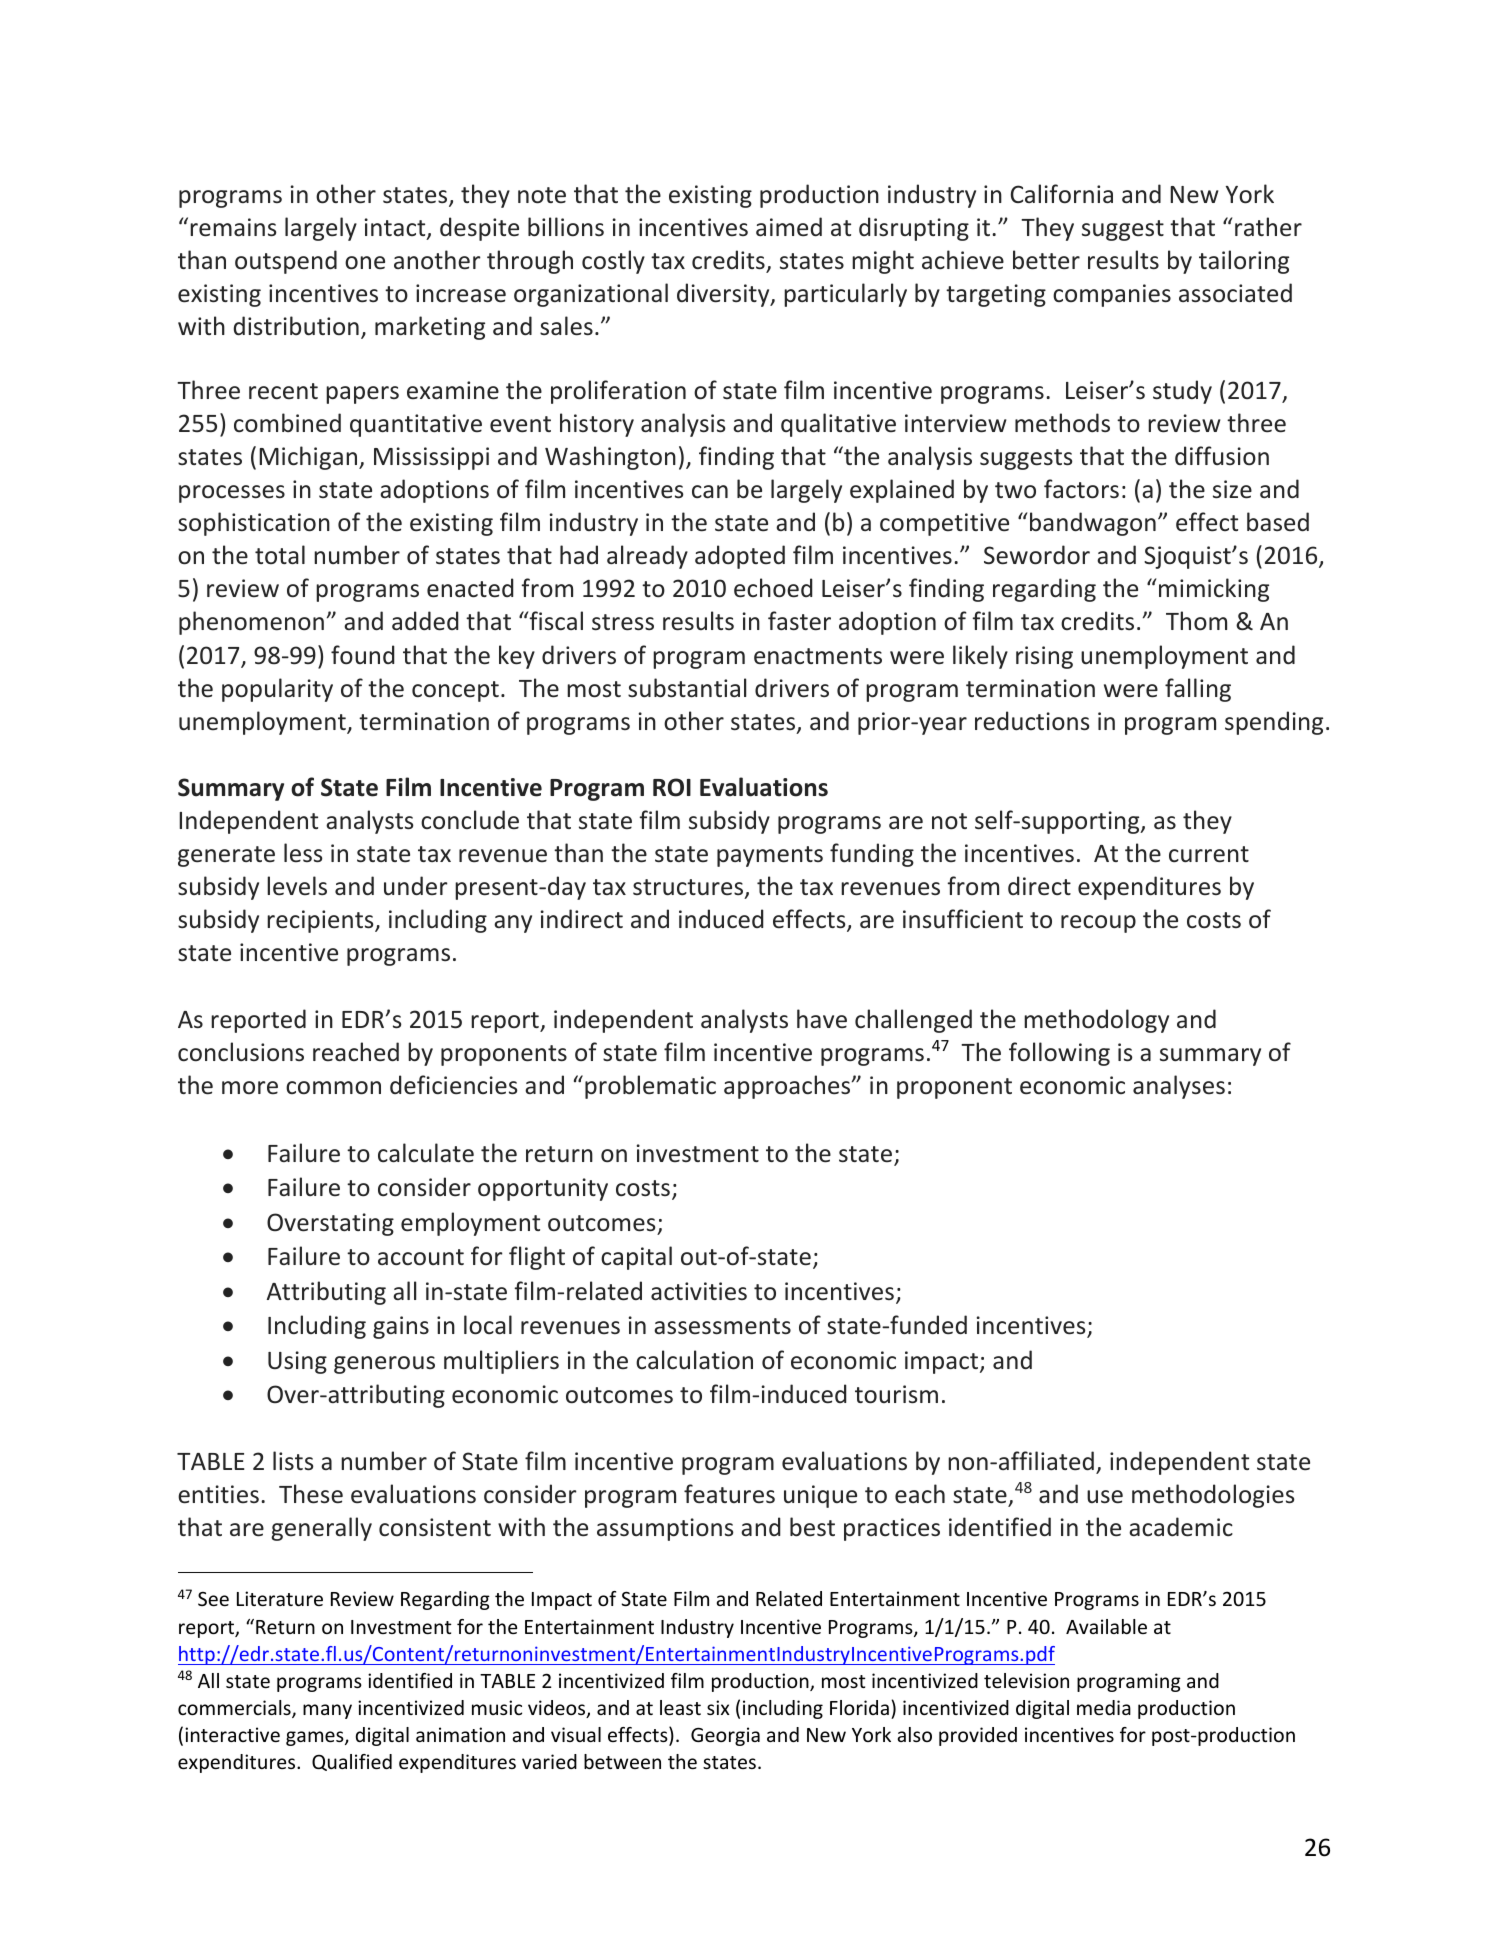 This screenshot has height=1953, width=1509. I want to click on analyses, so click(1179, 1087).
